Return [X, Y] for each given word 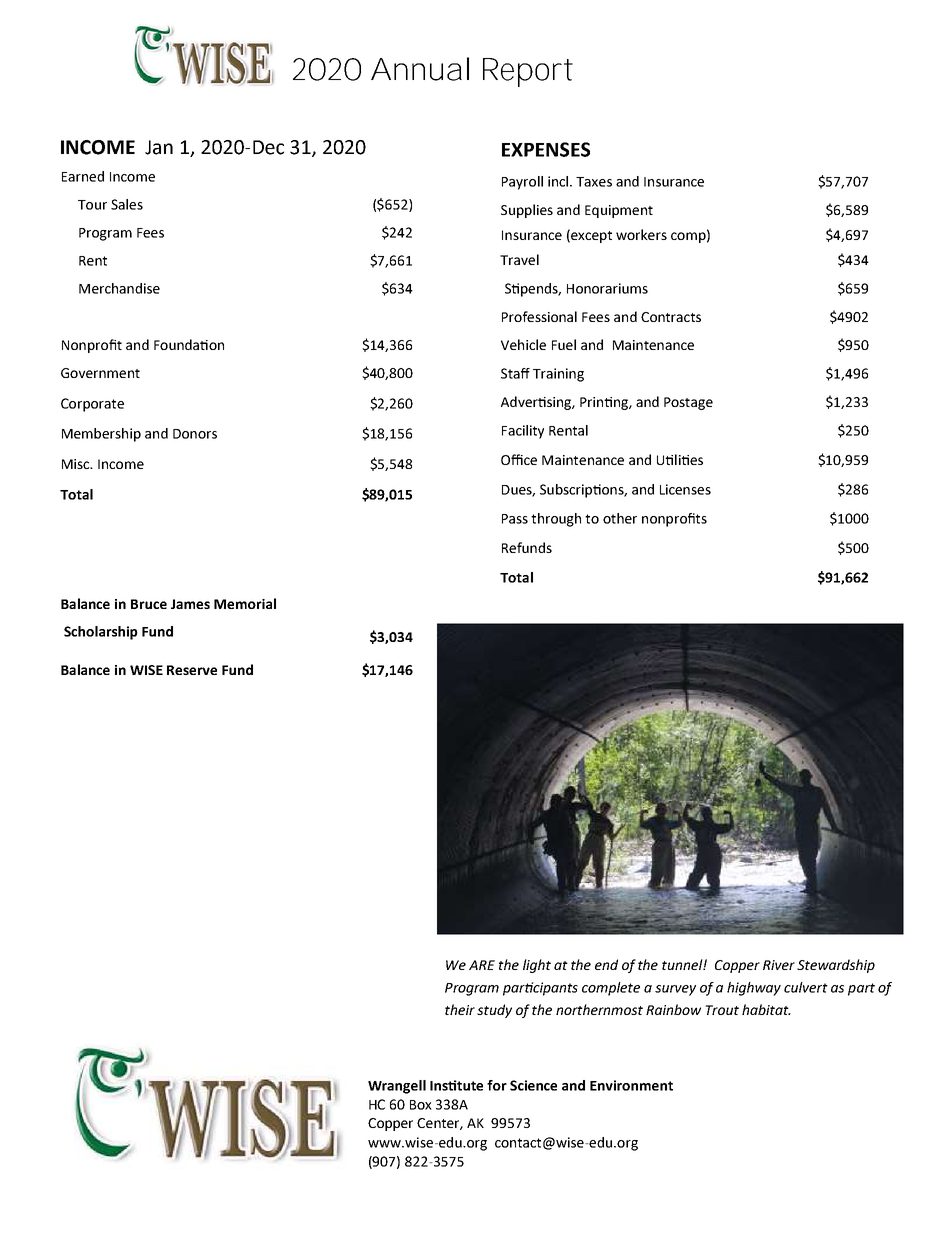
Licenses [685, 489]
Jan [159, 147]
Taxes [594, 182]
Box [421, 1105]
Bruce [149, 604]
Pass [515, 519]
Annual [420, 69]
